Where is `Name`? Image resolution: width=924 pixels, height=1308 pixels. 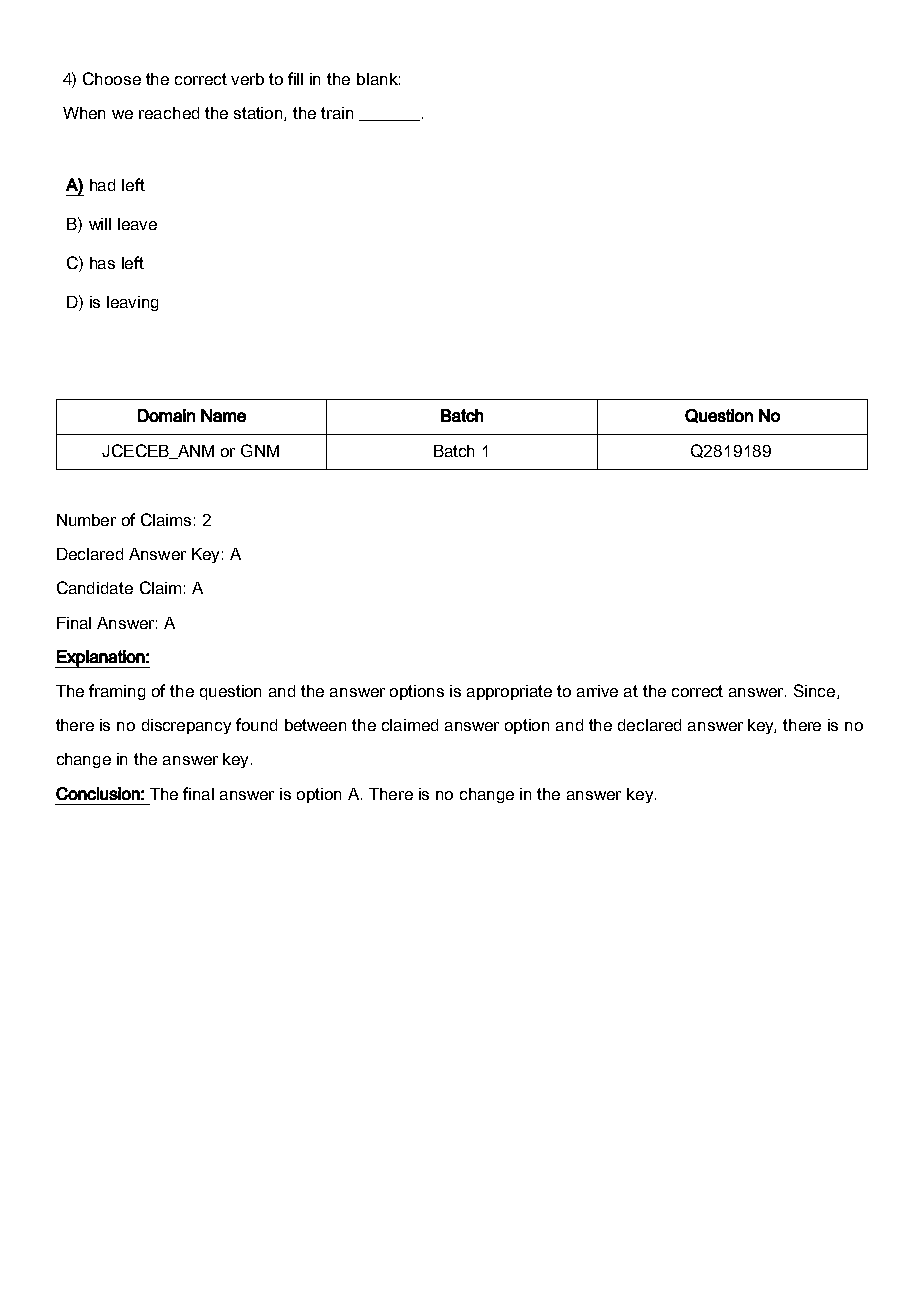 Name is located at coordinates (223, 415).
